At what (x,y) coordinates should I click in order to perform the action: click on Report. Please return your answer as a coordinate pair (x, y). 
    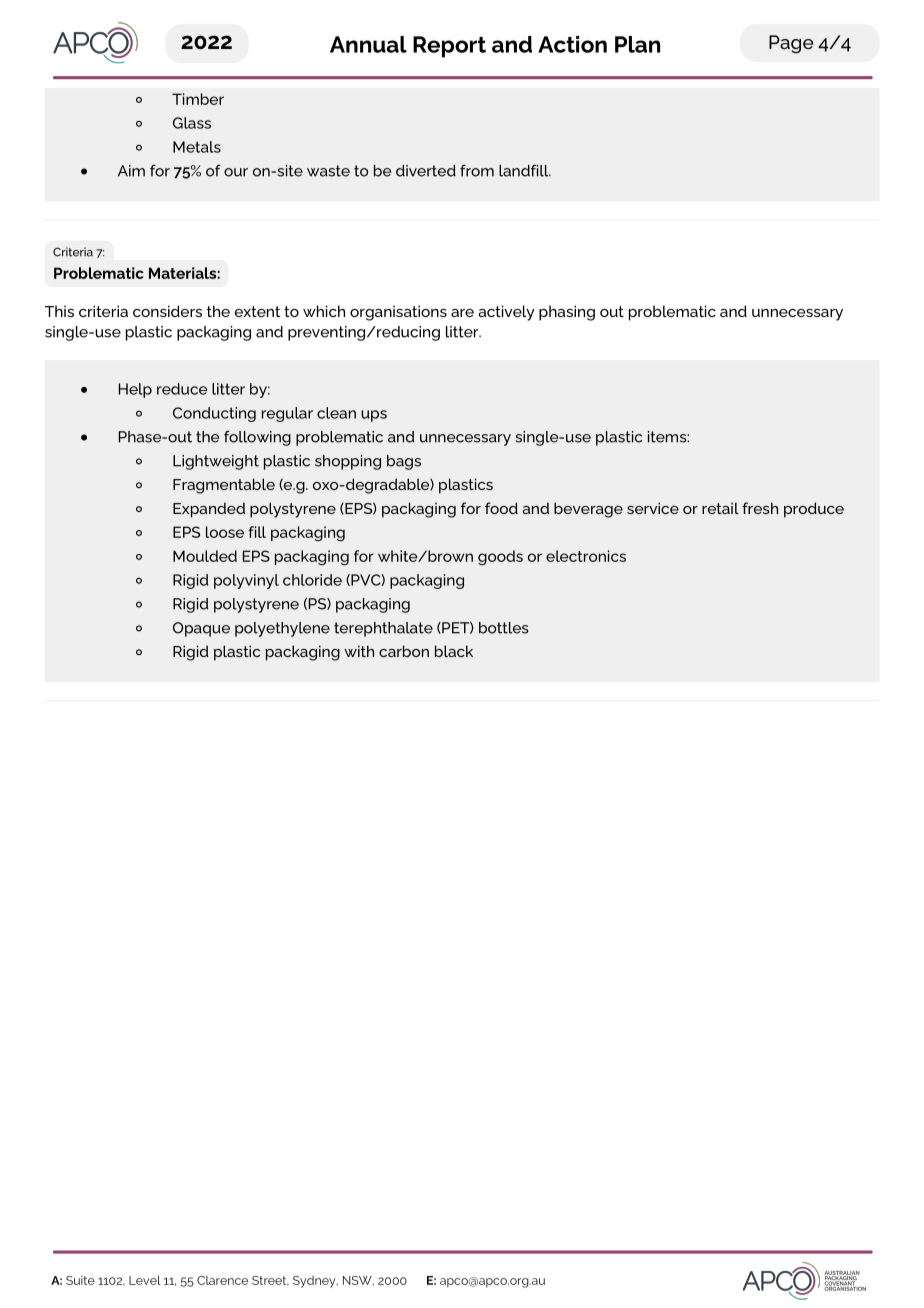
    Looking at the image, I should click on (449, 47).
